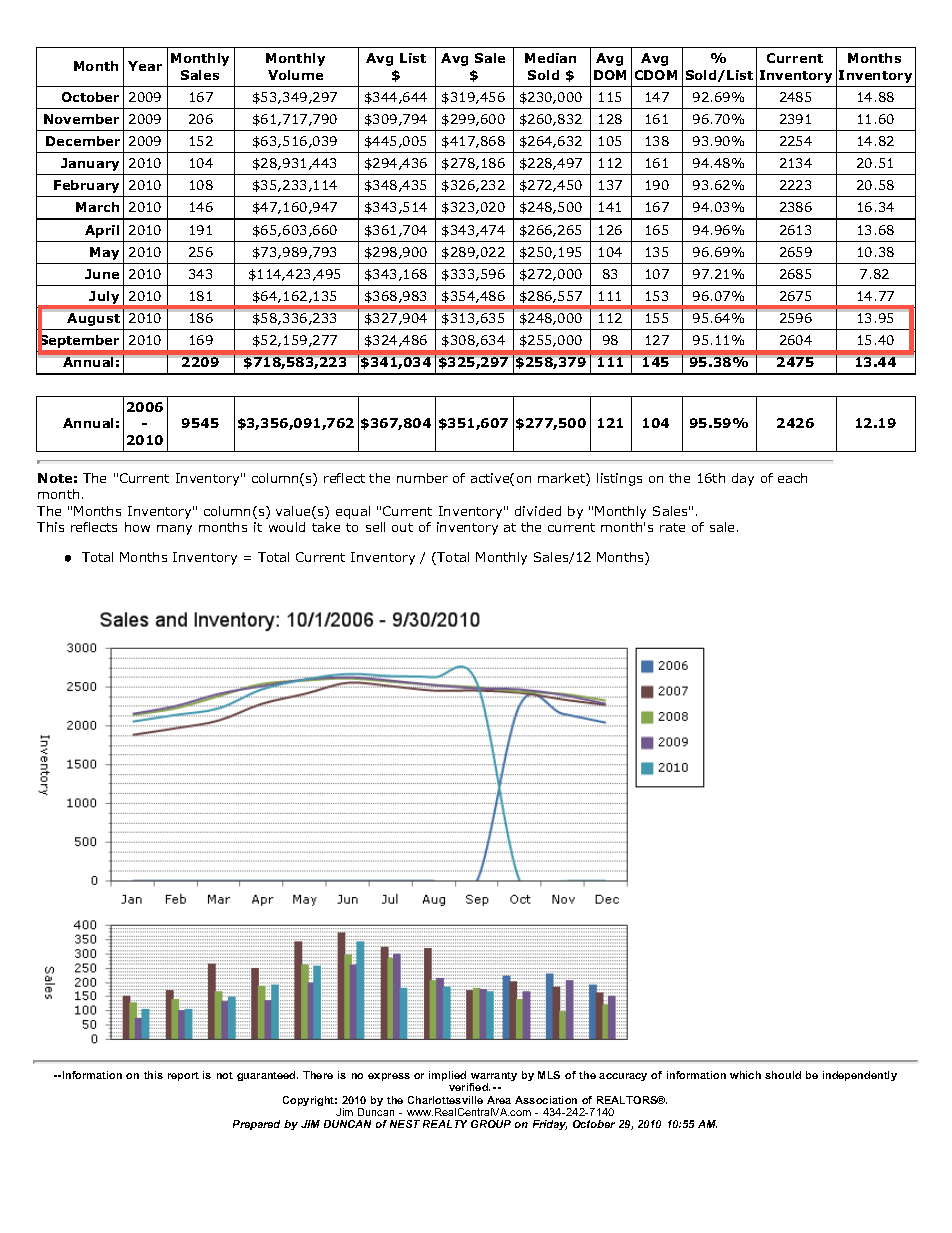 Image resolution: width=952 pixels, height=1233 pixels. I want to click on Charlottesville, so click(445, 1100).
